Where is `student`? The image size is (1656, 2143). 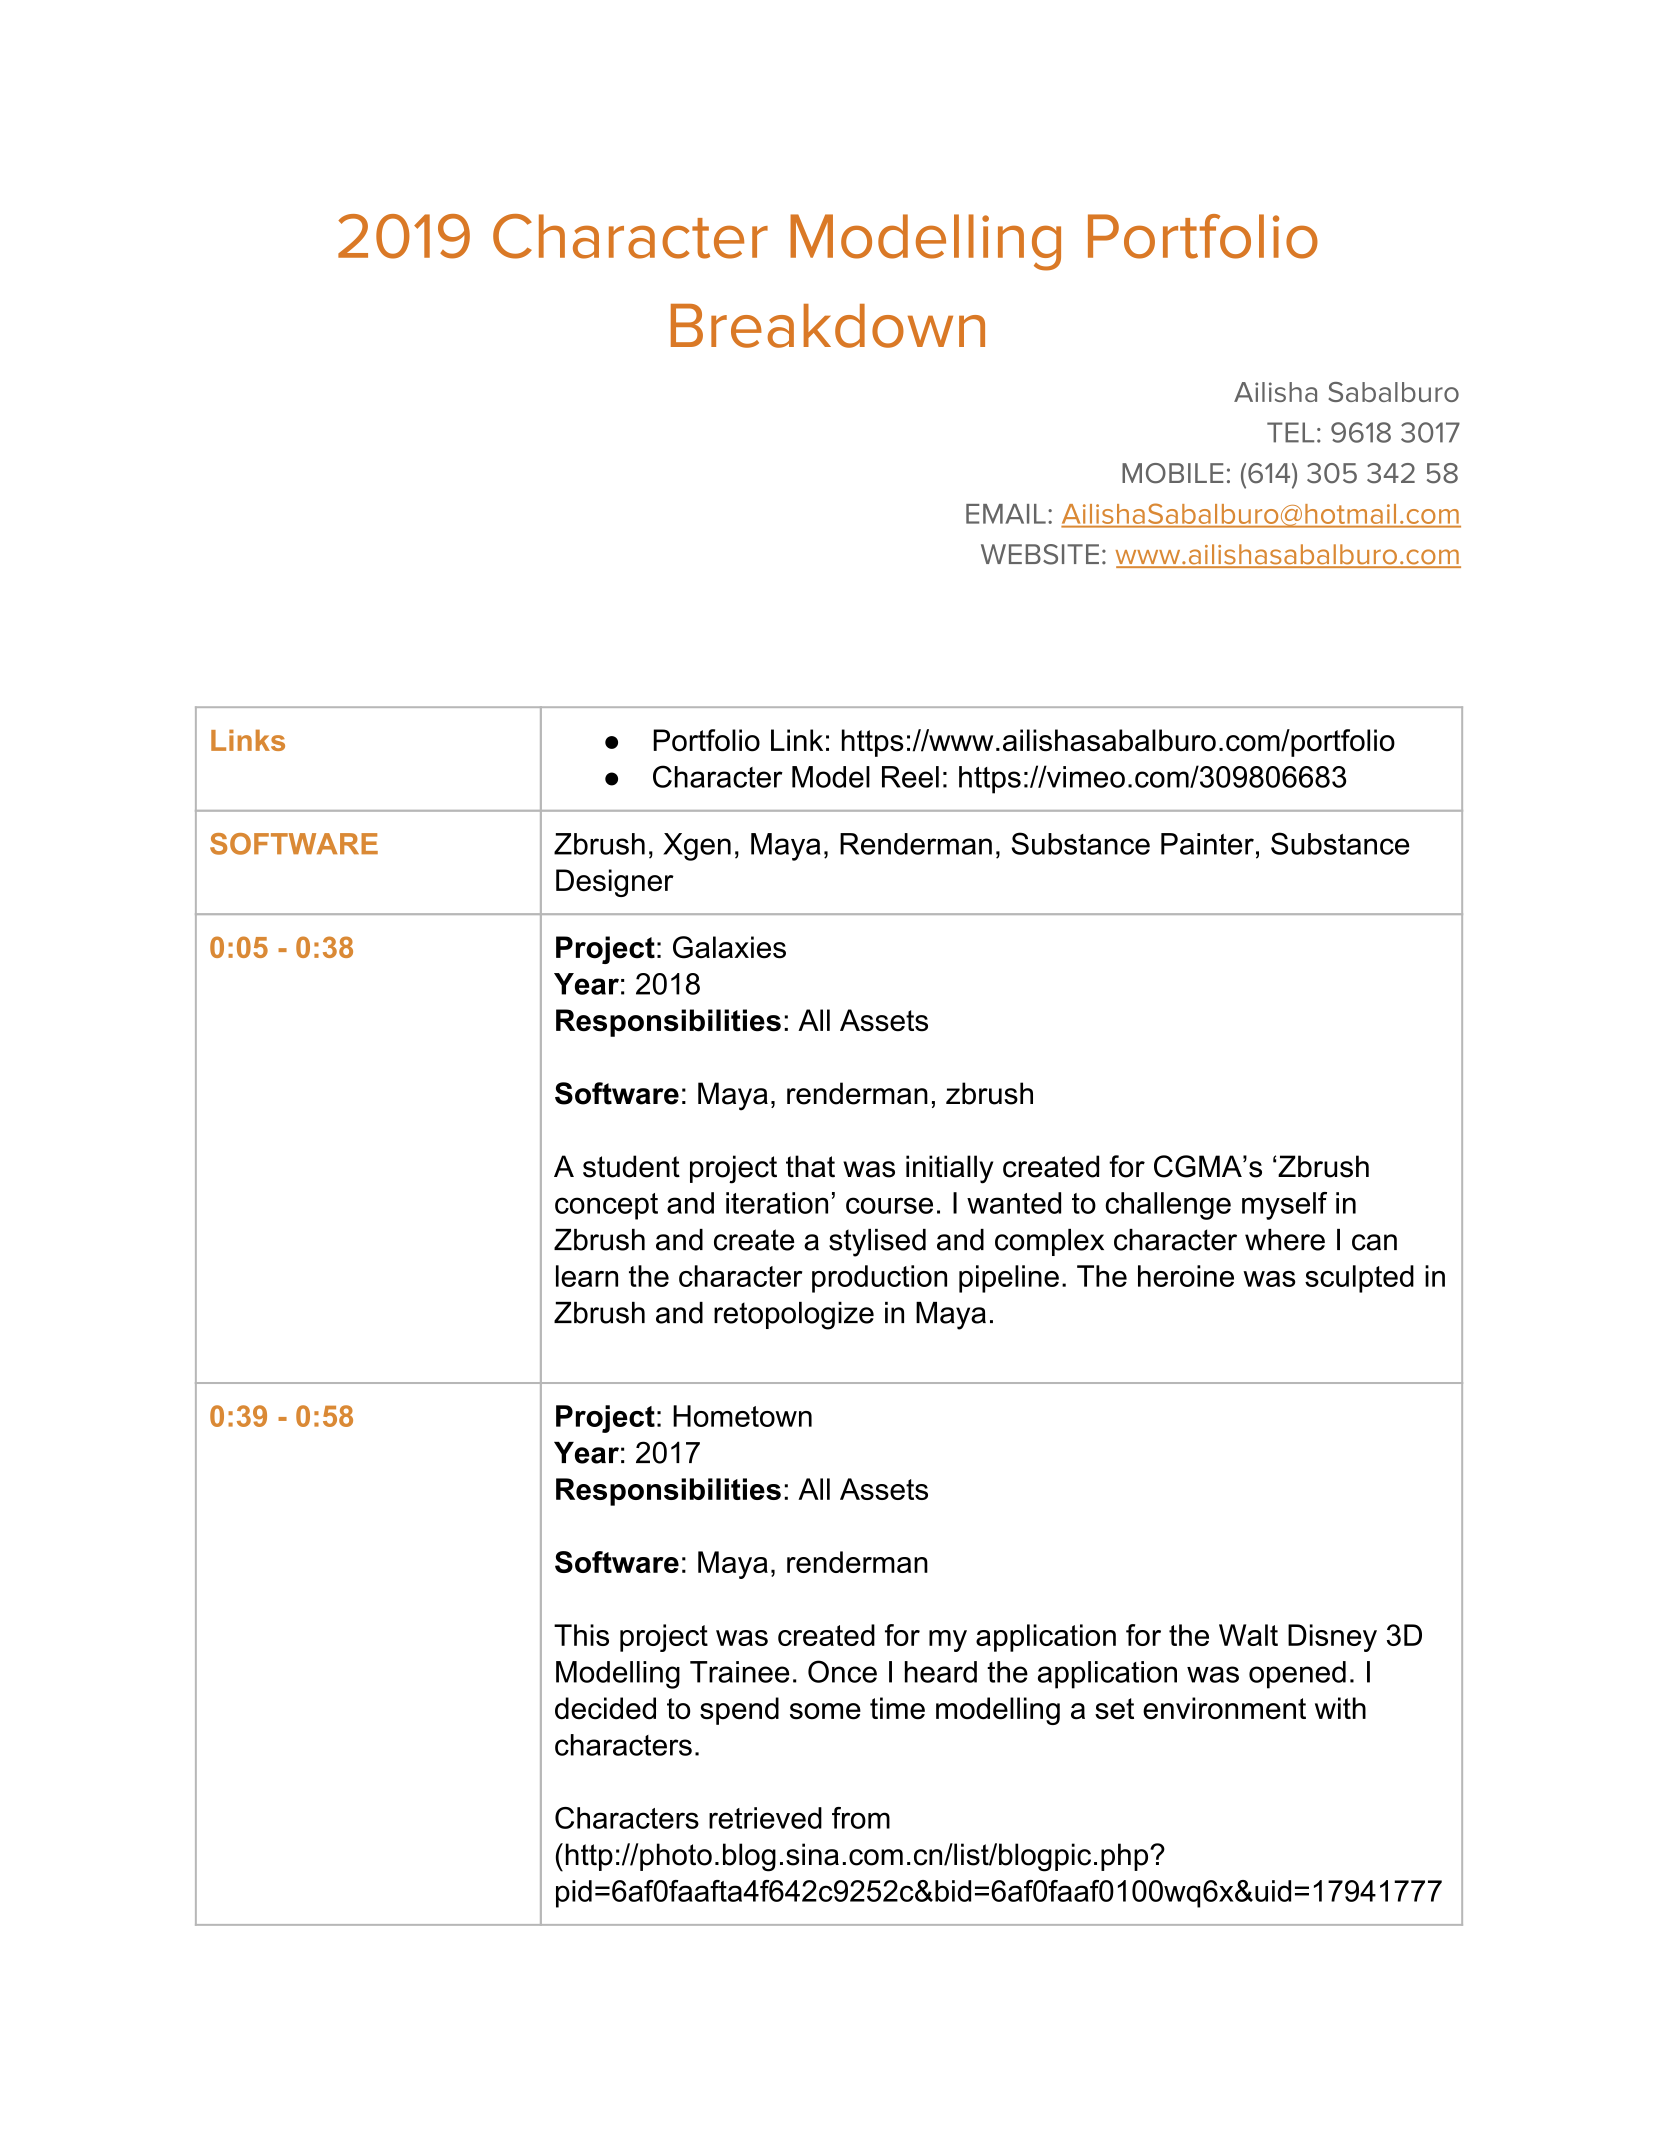
student is located at coordinates (631, 1166).
